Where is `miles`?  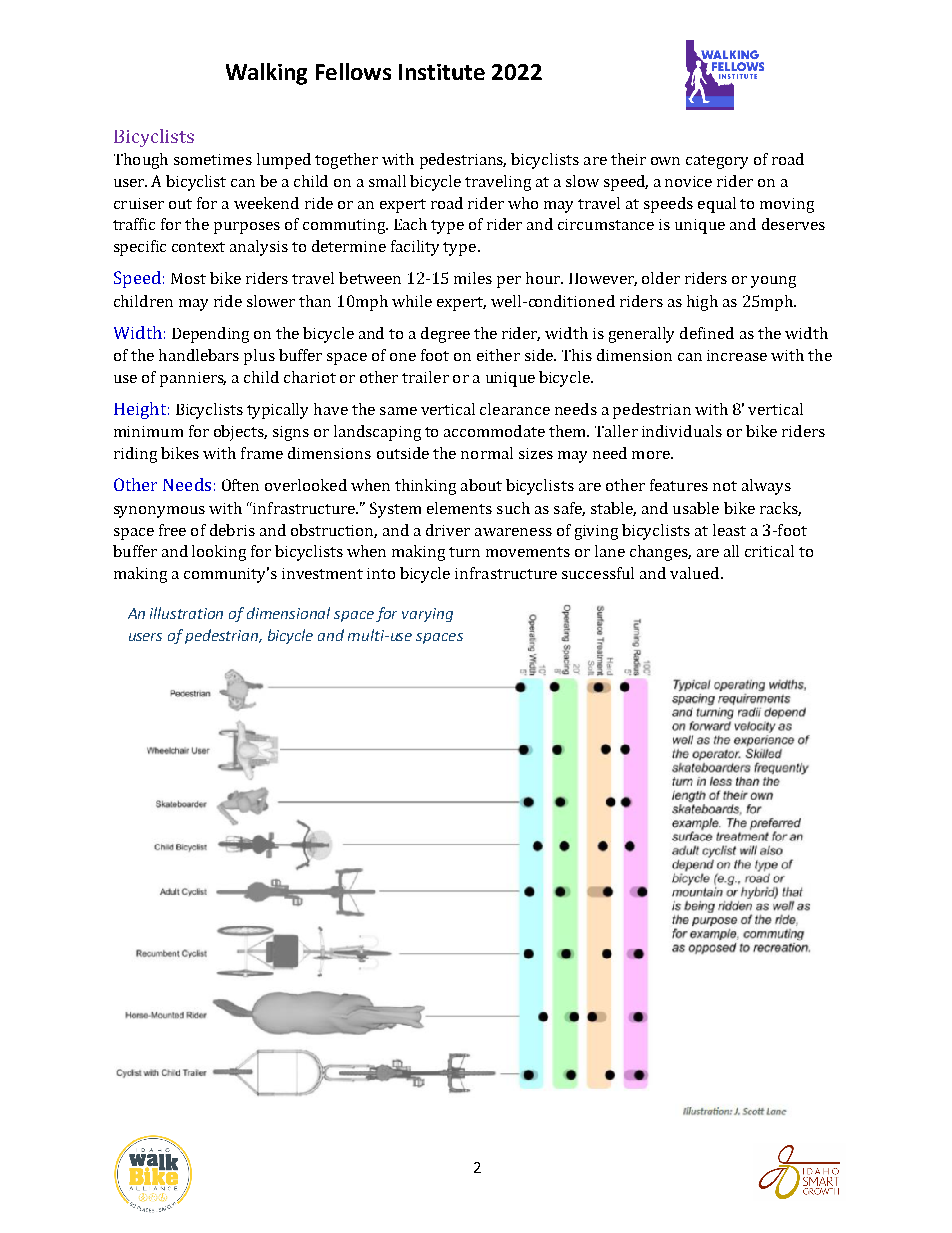
miles is located at coordinates (473, 278).
